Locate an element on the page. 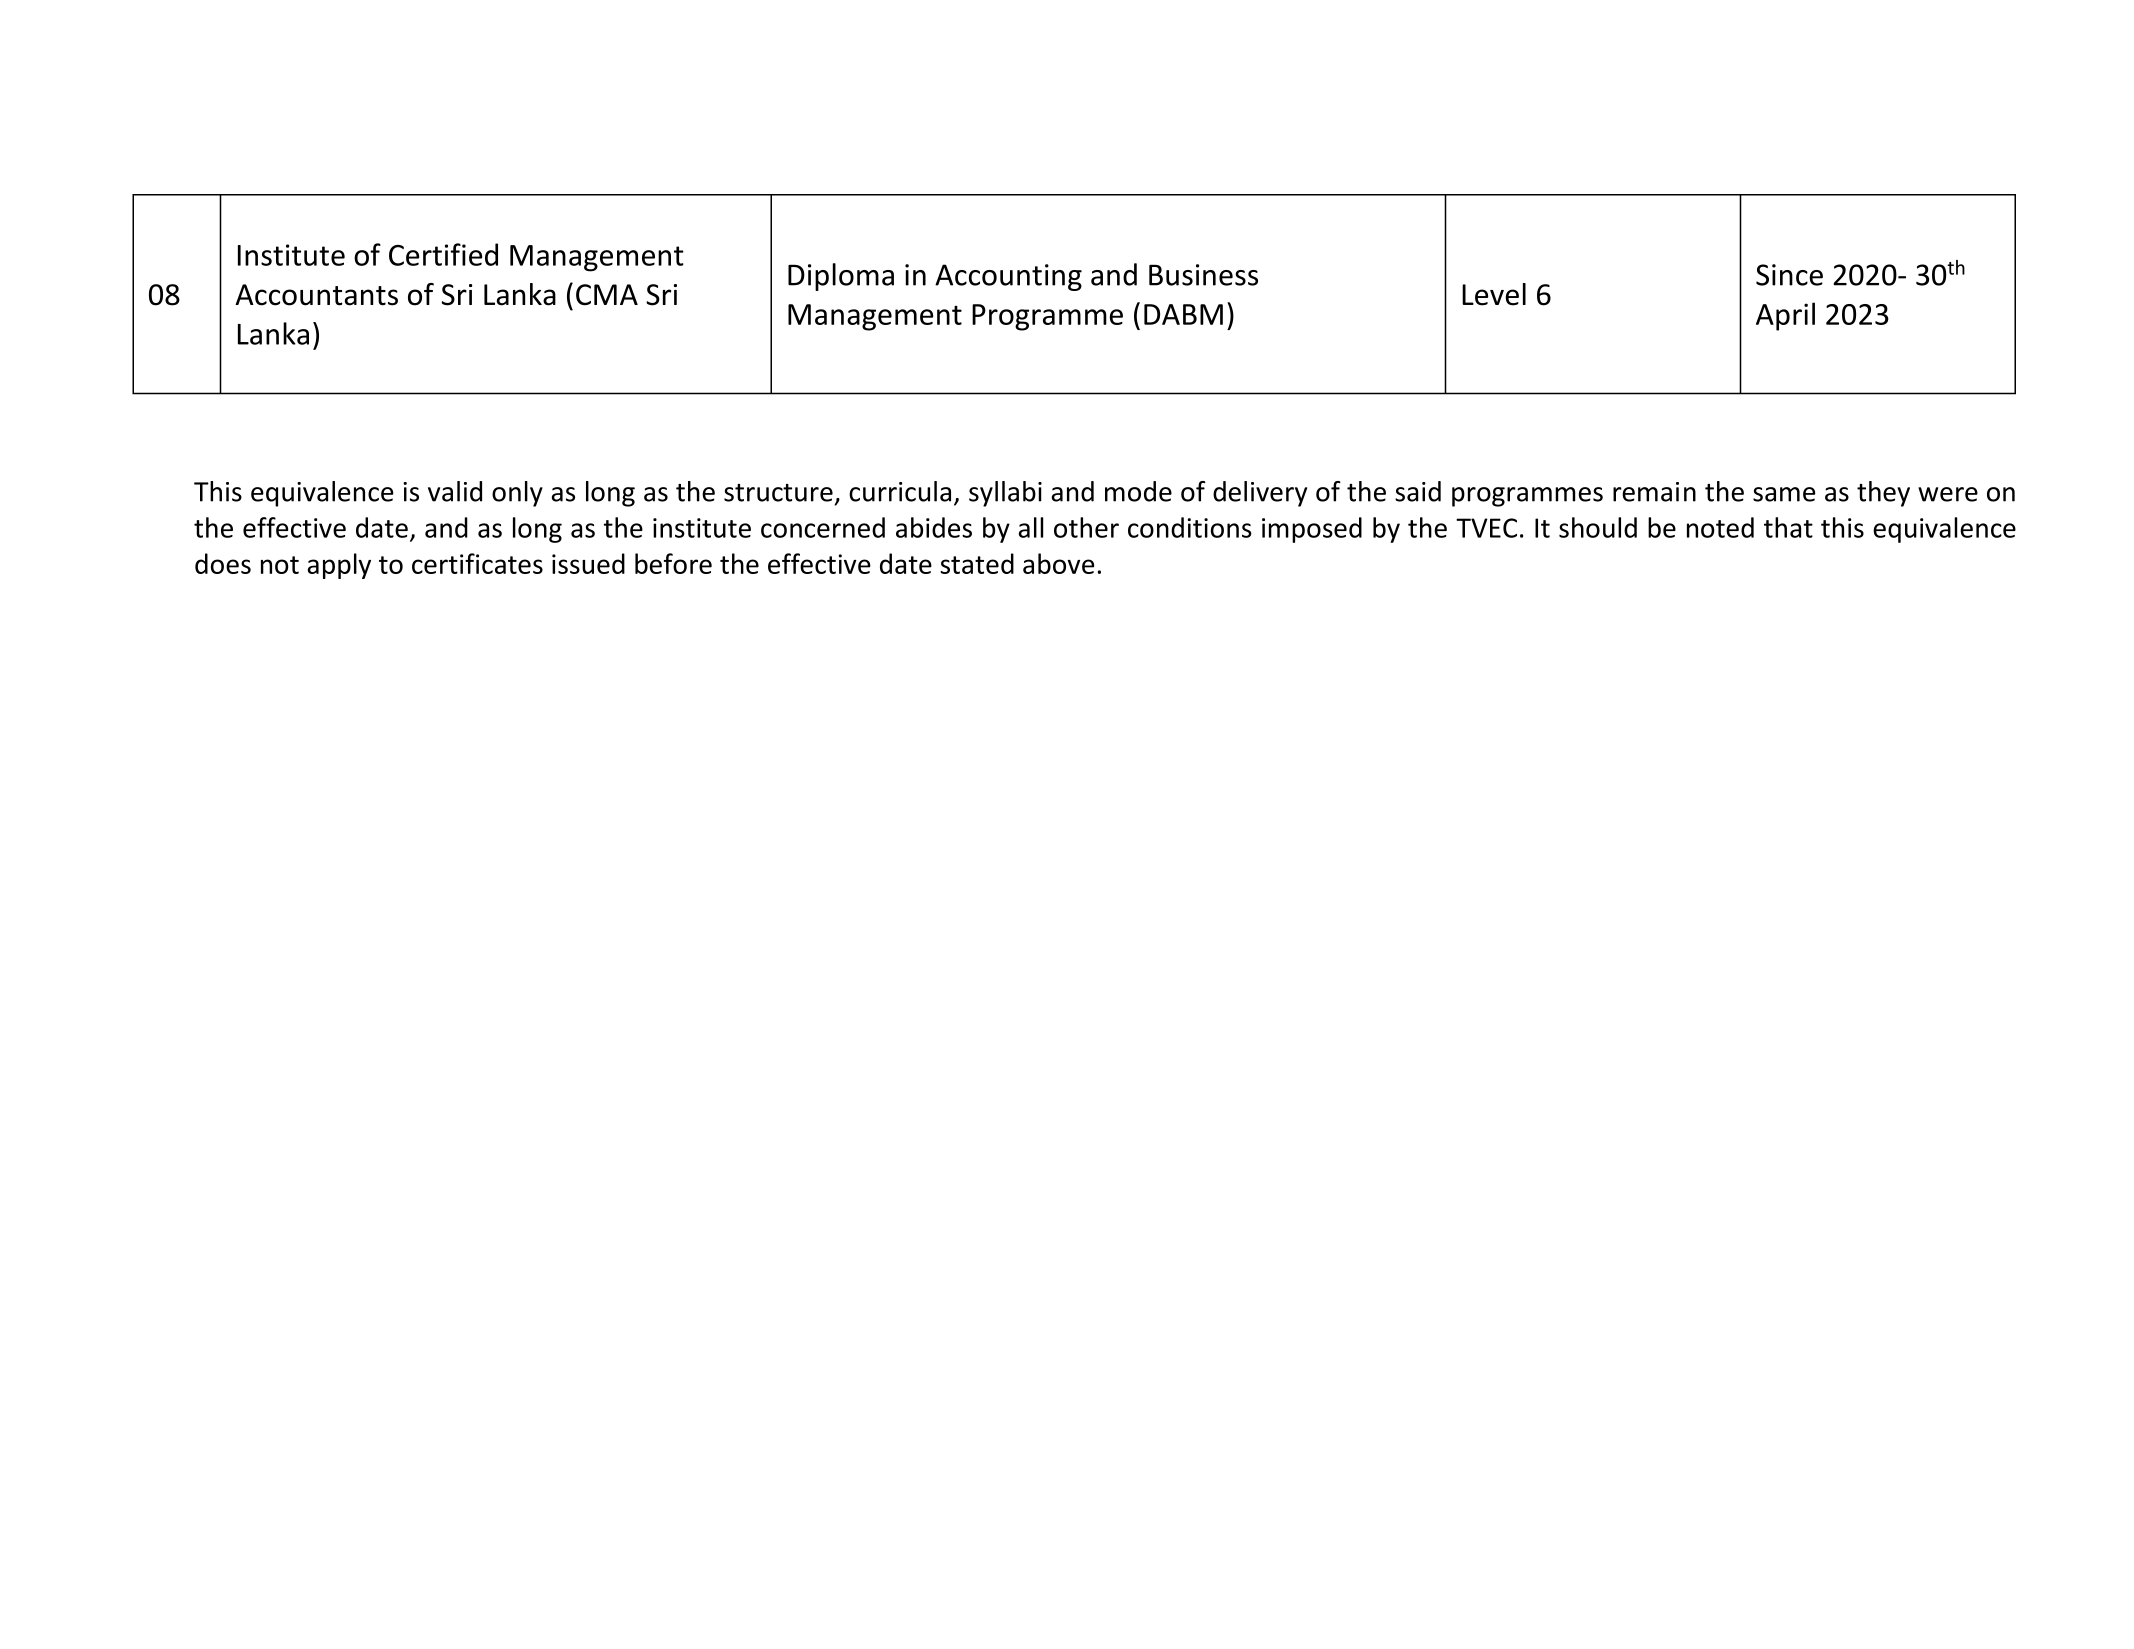  Since is located at coordinates (1789, 275).
